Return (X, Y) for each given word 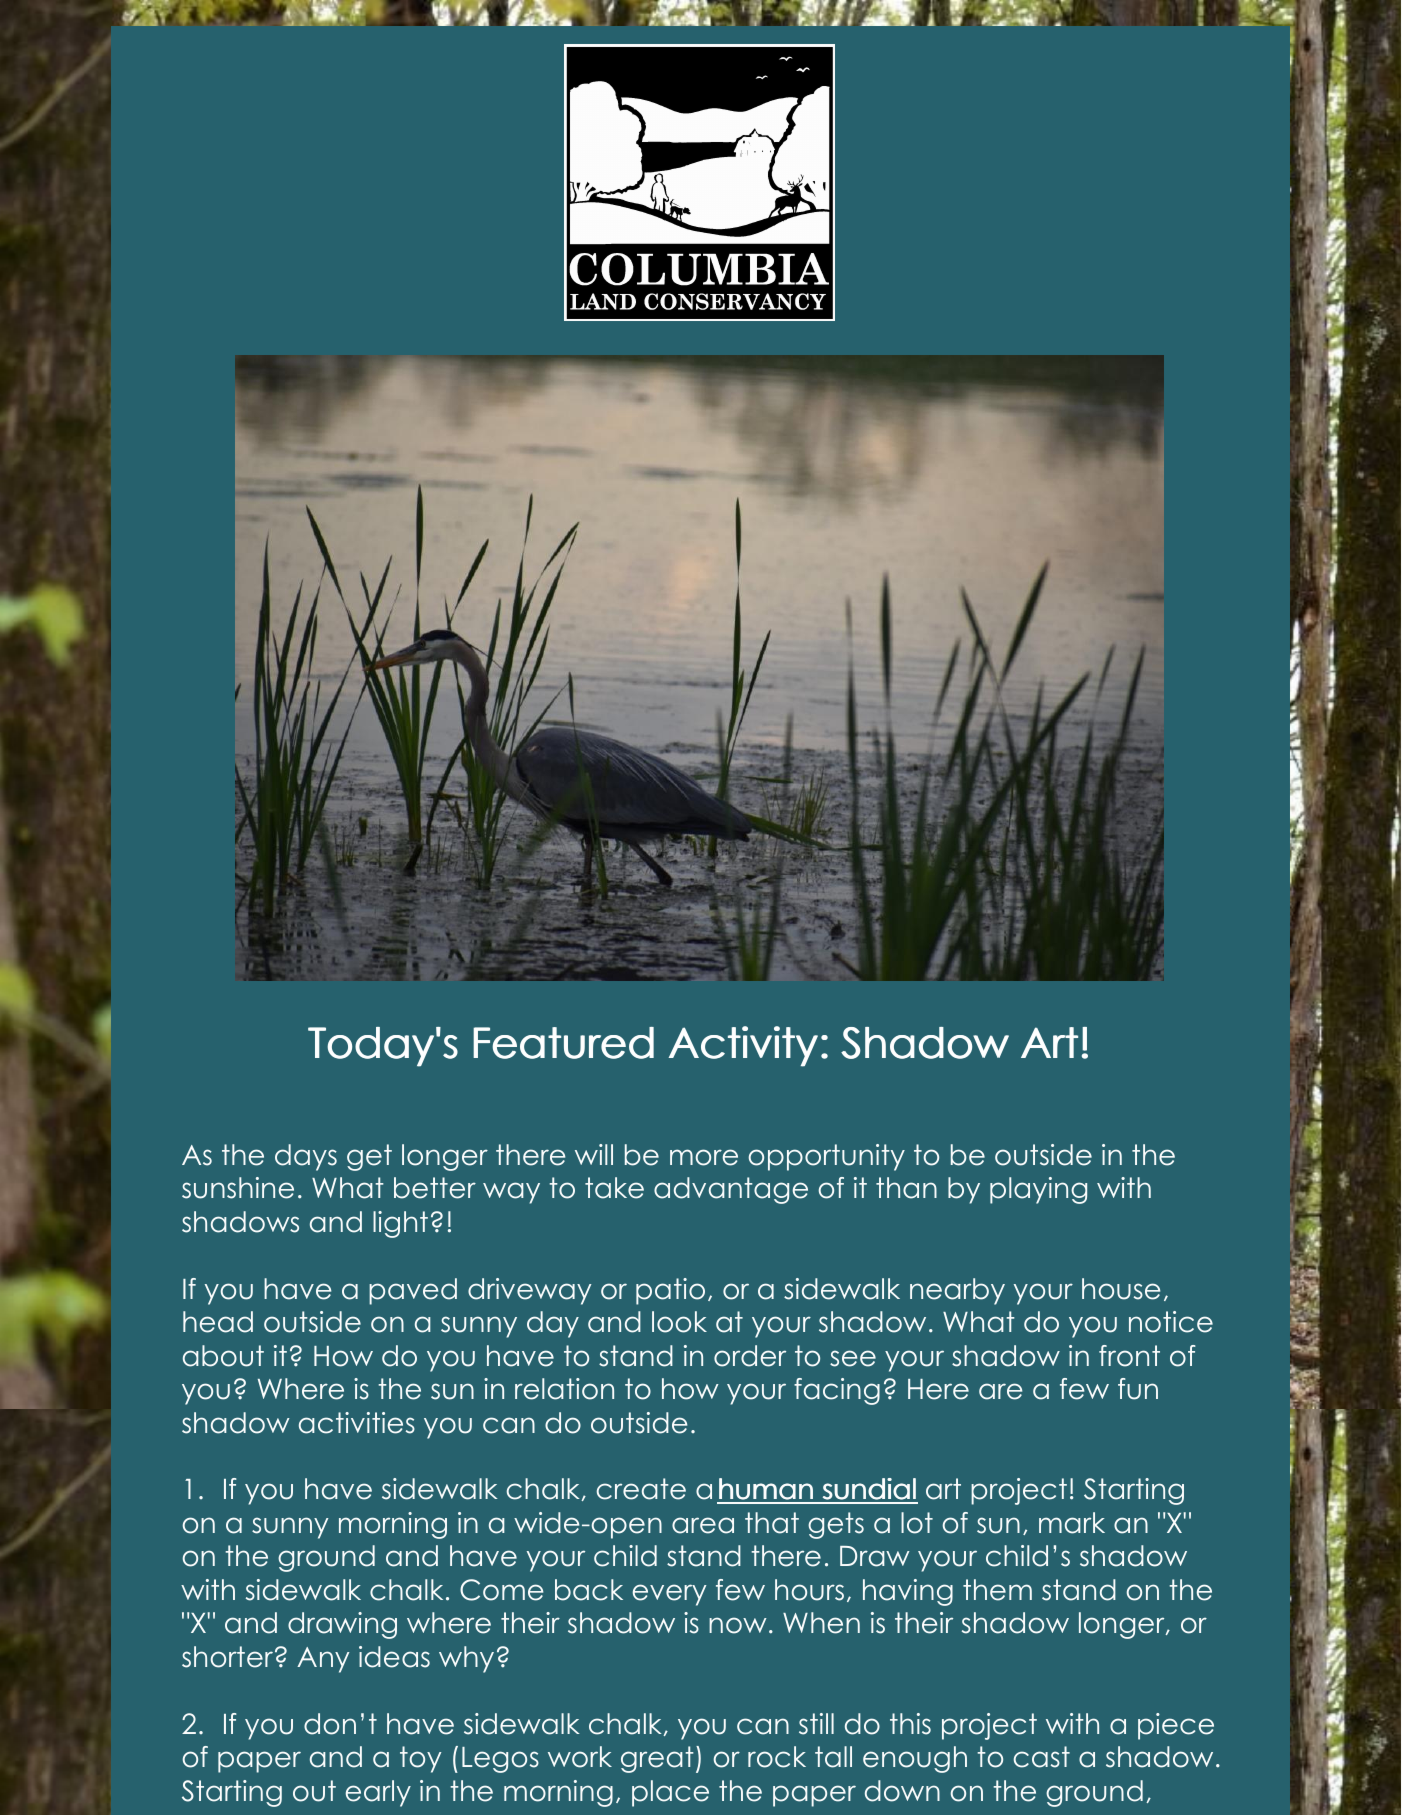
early (378, 1793)
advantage (731, 1190)
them (997, 1590)
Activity (743, 1046)
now (738, 1625)
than (906, 1188)
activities (357, 1423)
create (641, 1489)
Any (323, 1660)
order (750, 1356)
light (400, 1224)
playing (1038, 1190)
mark (1072, 1523)
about (223, 1356)
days (306, 1157)
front (1129, 1356)
